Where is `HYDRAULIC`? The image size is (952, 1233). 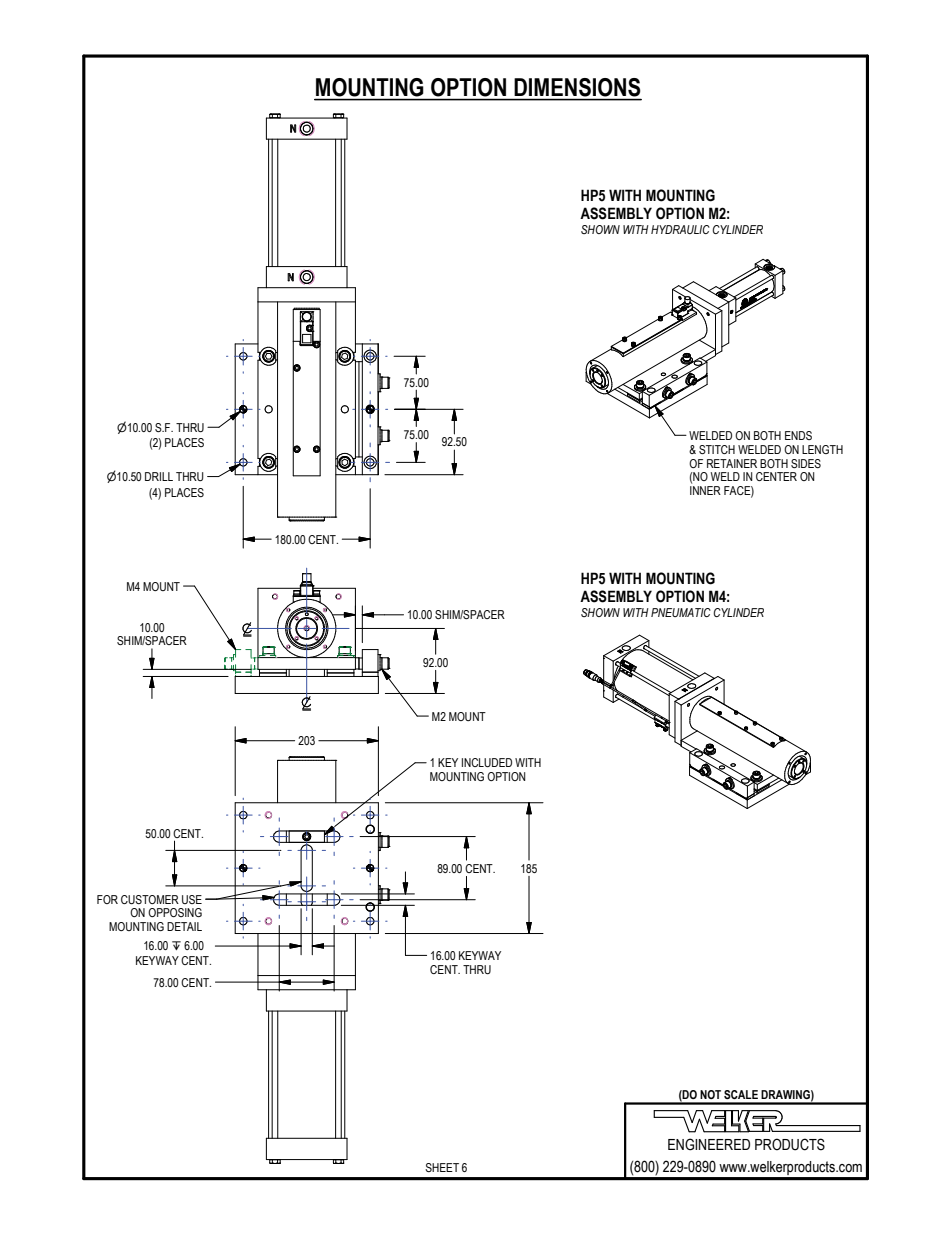 HYDRAULIC is located at coordinates (680, 229).
